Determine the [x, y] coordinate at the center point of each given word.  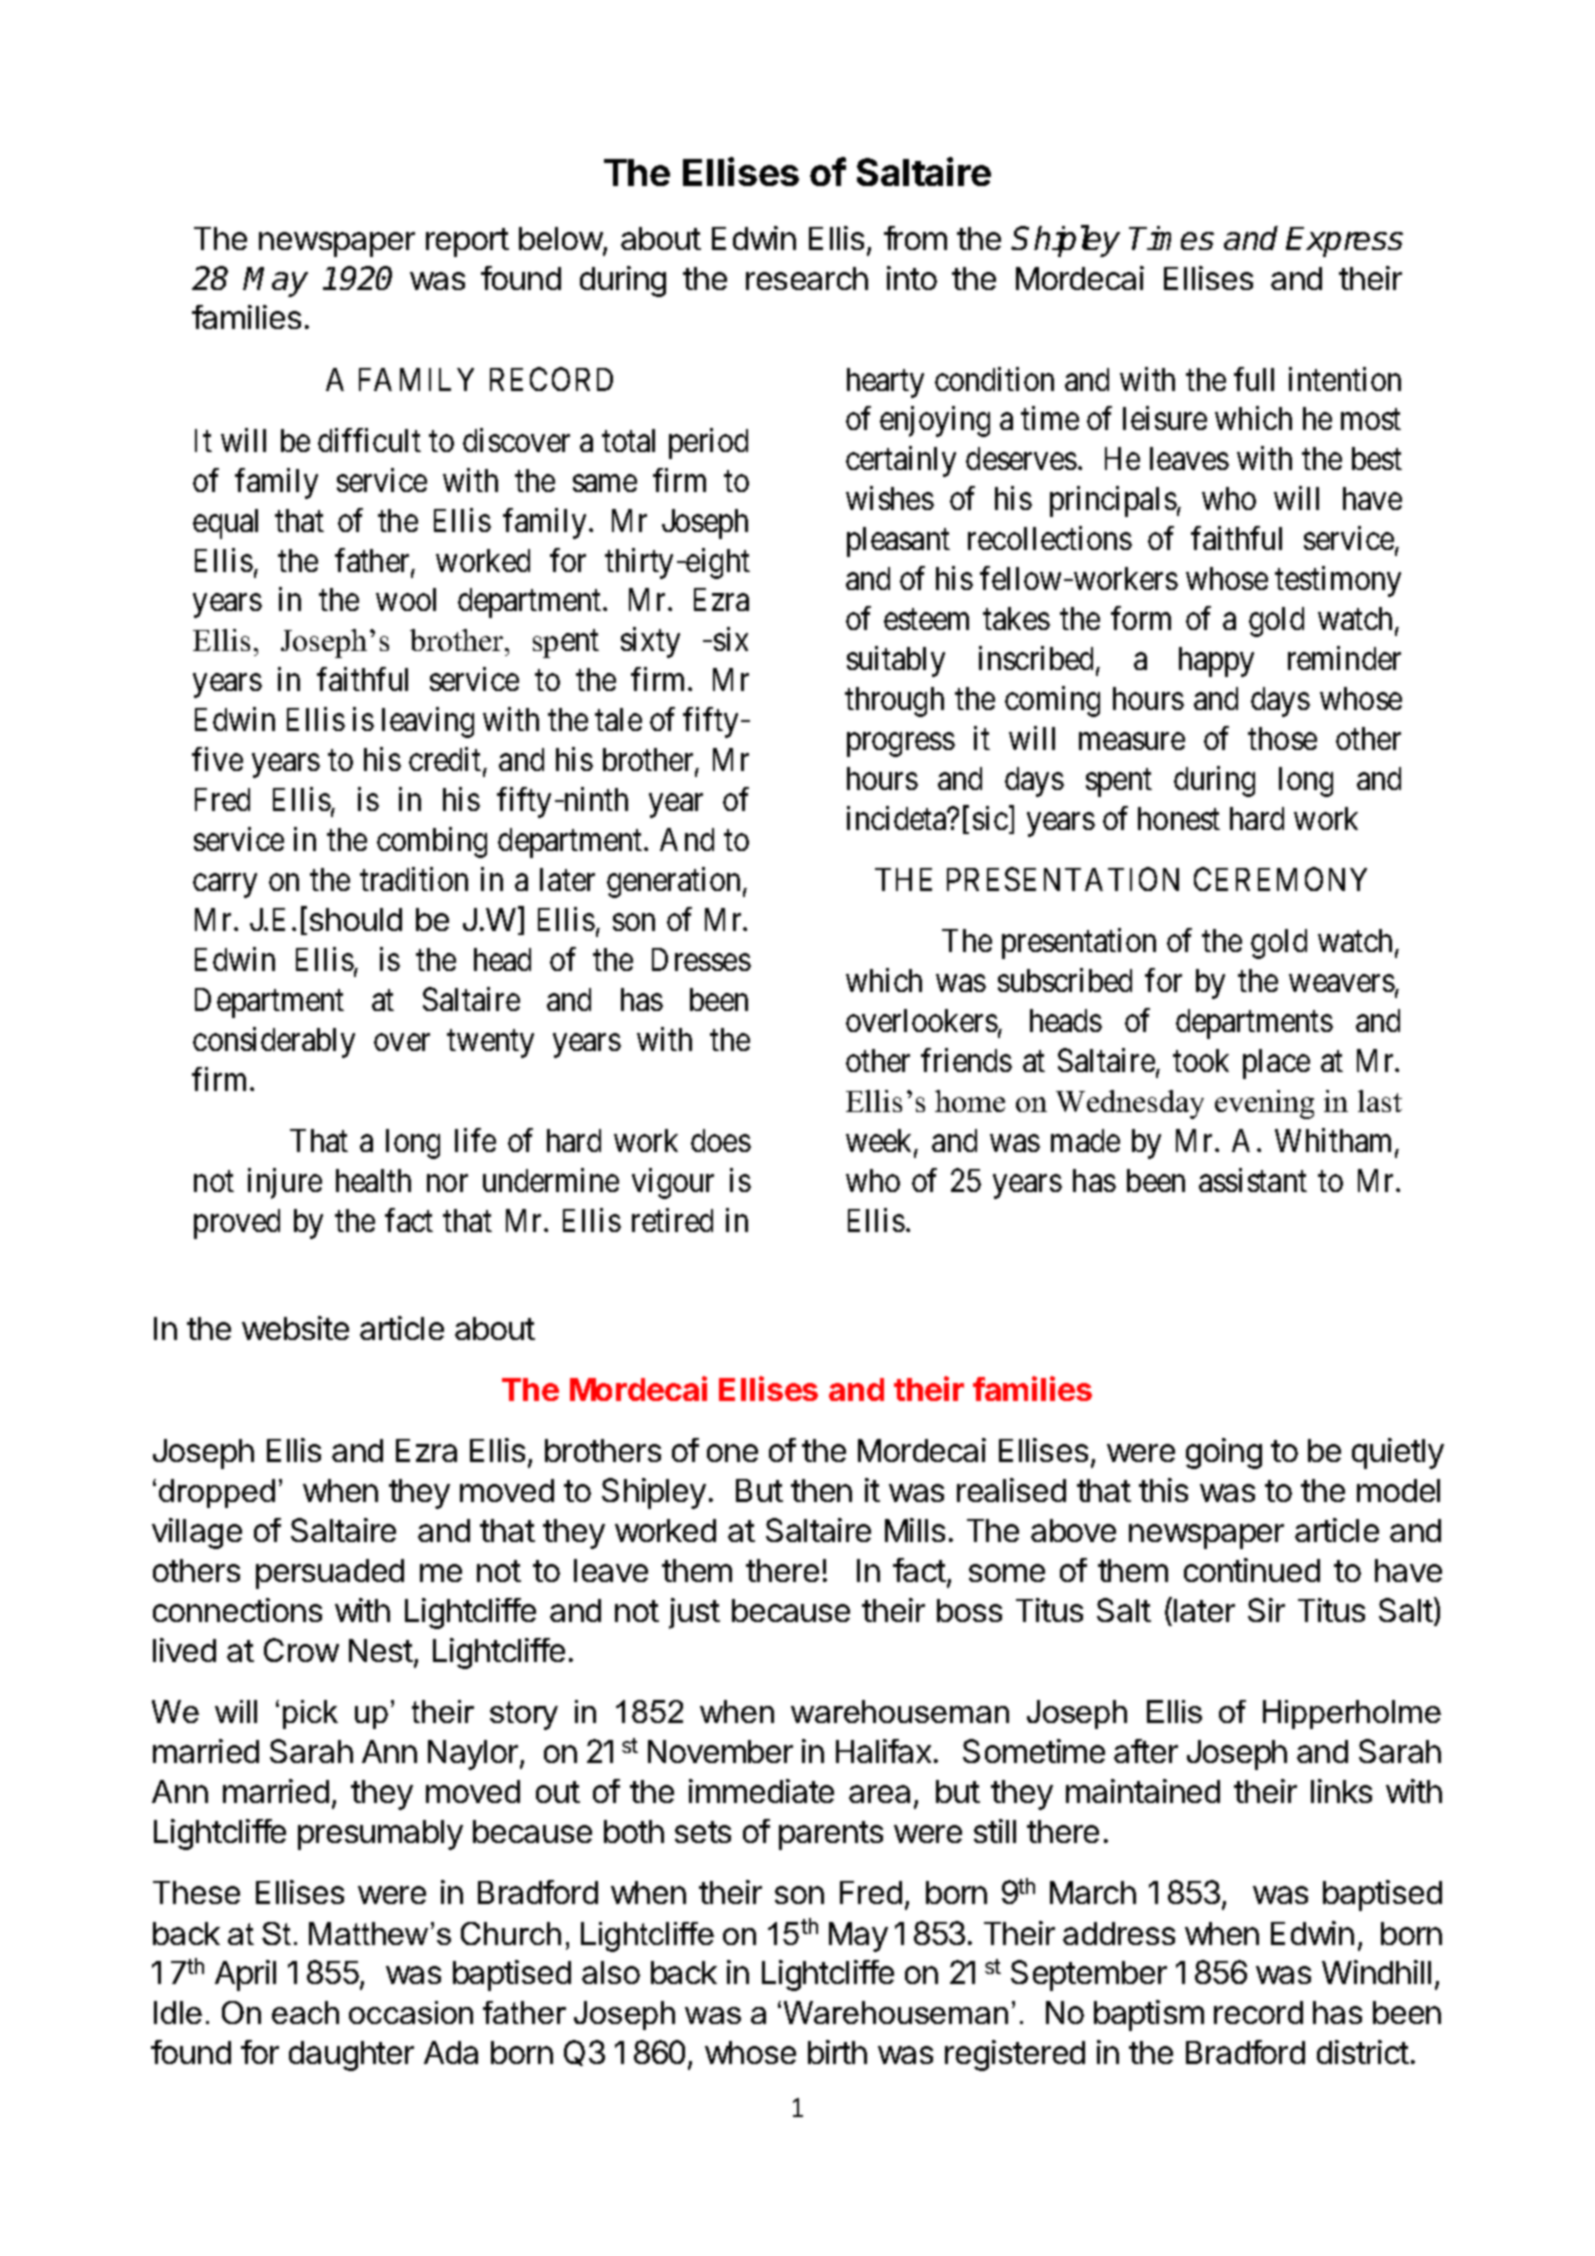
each [305, 2012]
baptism [1149, 2015]
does [721, 1140]
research [807, 278]
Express [1344, 242]
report [467, 242]
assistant [1253, 1180]
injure [285, 1183]
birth [837, 2052]
